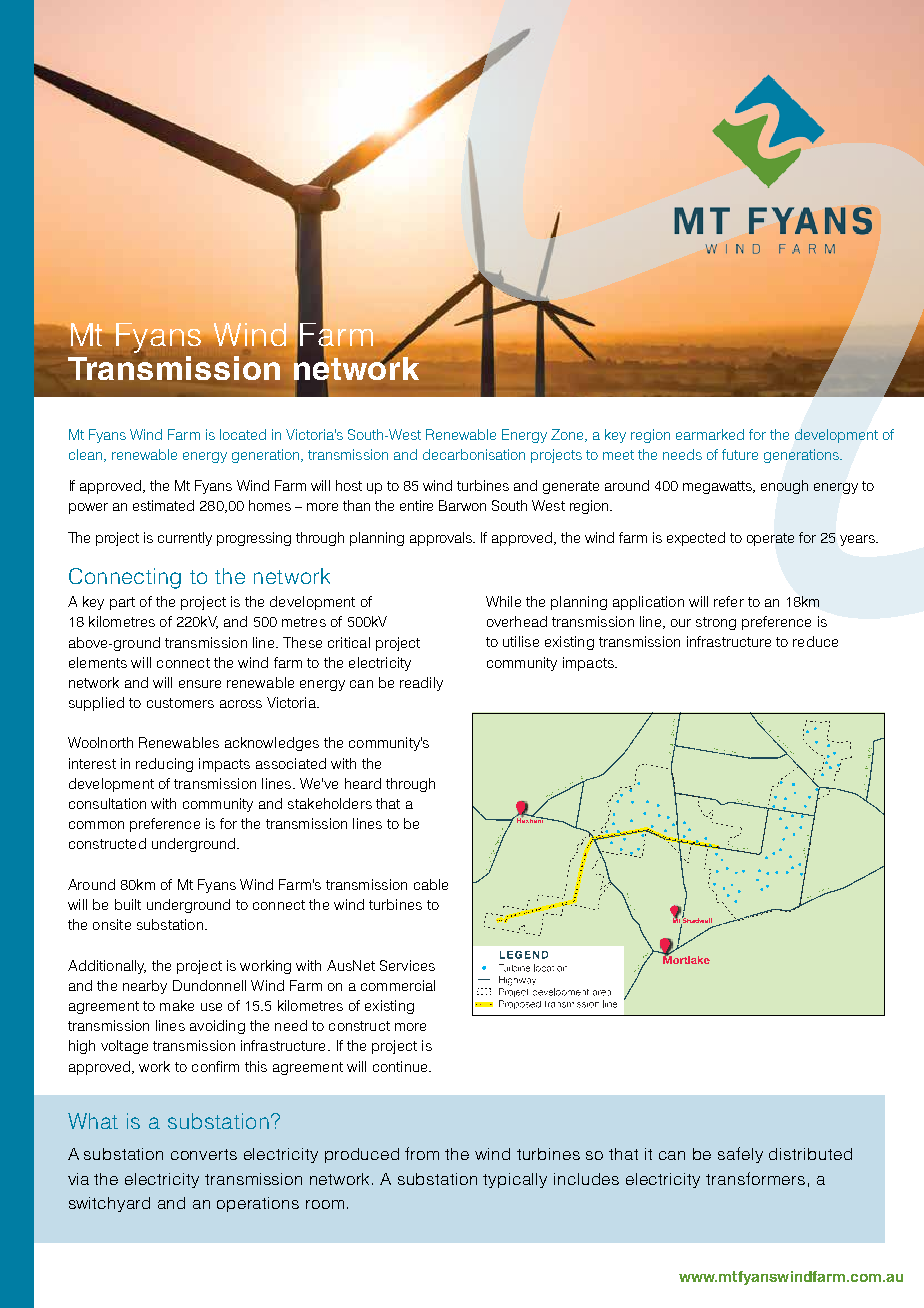 The image size is (924, 1308). I want to click on reduce, so click(815, 641).
